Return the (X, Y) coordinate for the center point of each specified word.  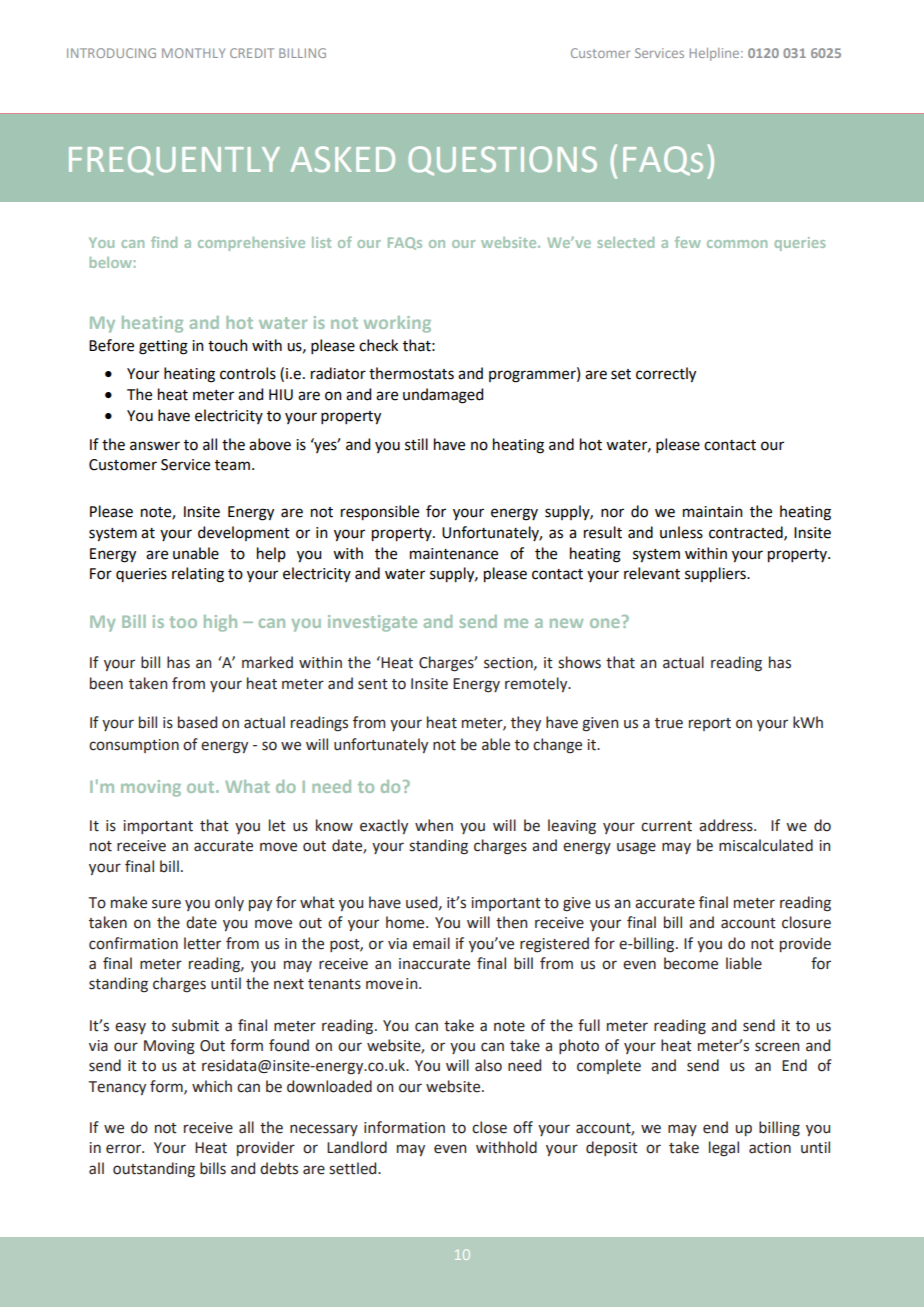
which (212, 1086)
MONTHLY (193, 53)
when (434, 825)
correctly (666, 375)
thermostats (411, 373)
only (229, 903)
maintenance (454, 554)
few (688, 242)
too (183, 622)
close (489, 1127)
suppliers (716, 575)
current (666, 826)
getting (163, 347)
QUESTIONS (502, 161)
